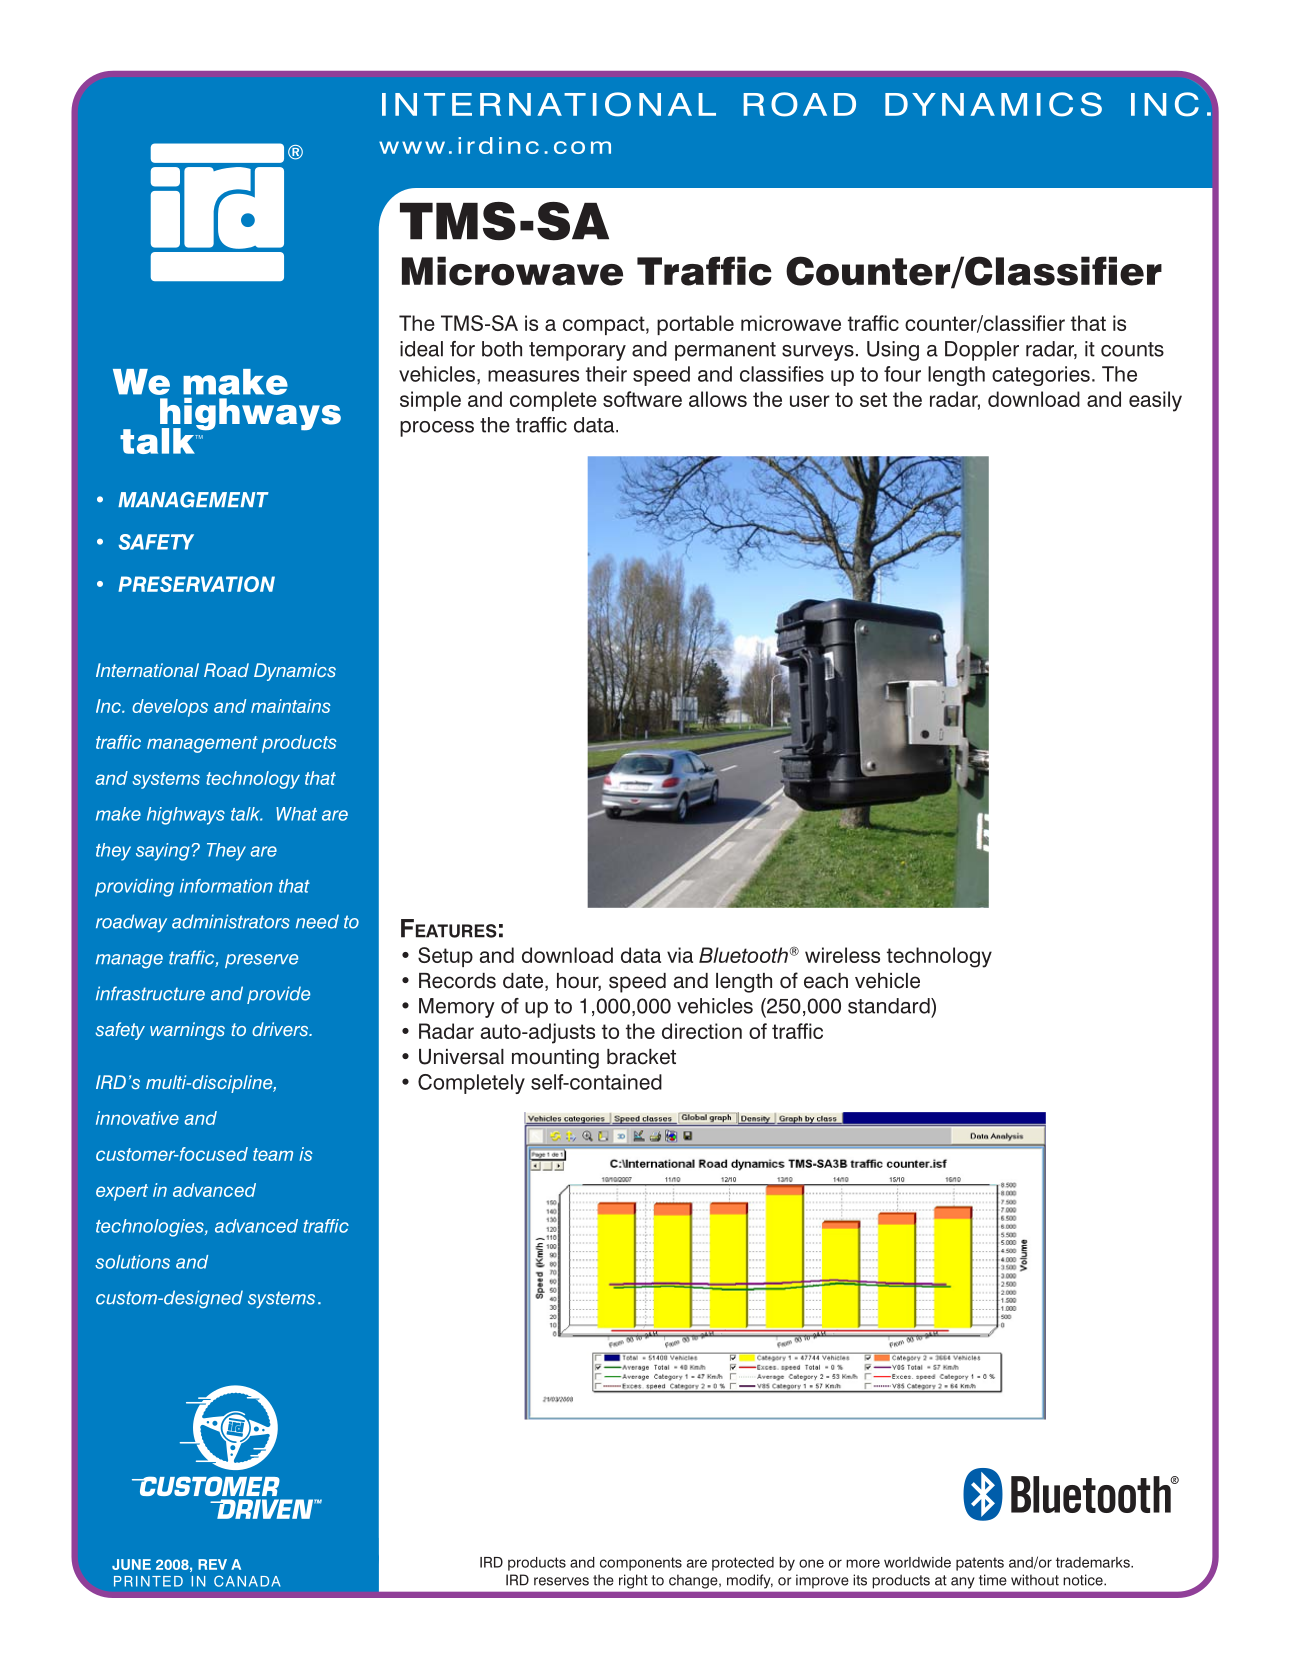  Describe the element at coordinates (1035, 1580) in the page. I see `without` at that location.
